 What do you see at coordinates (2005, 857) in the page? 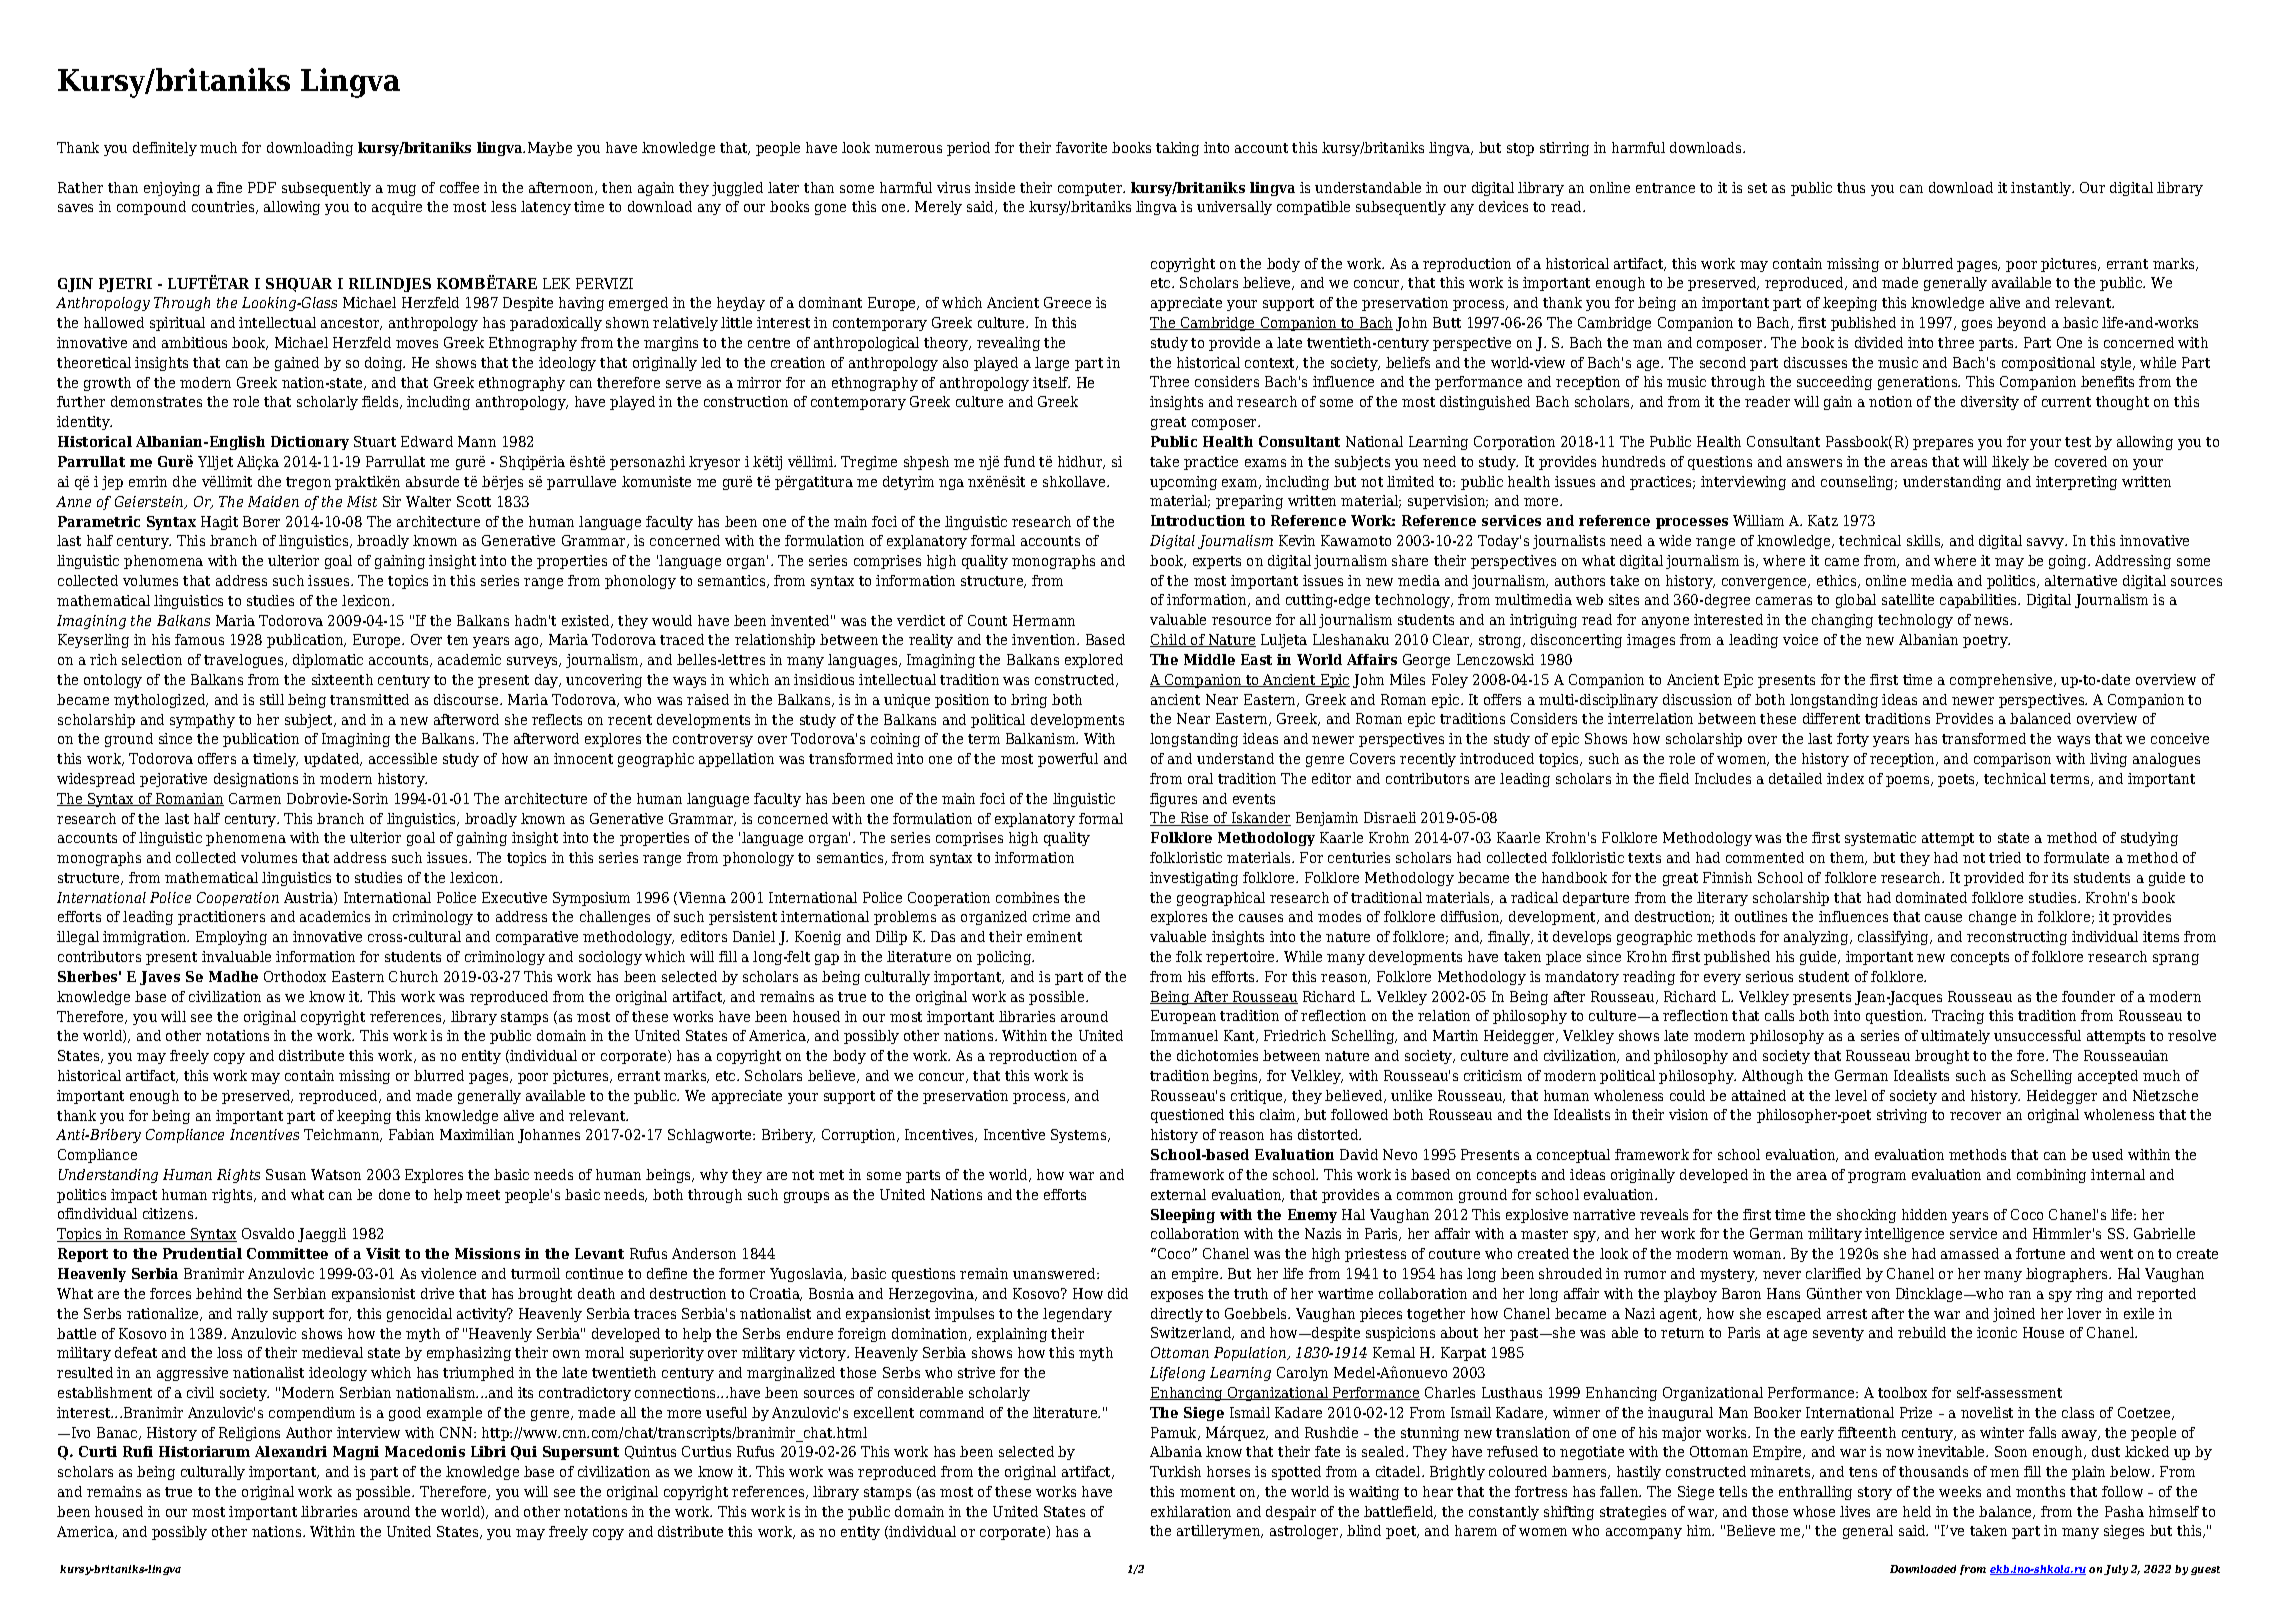
I see `tried` at bounding box center [2005, 857].
